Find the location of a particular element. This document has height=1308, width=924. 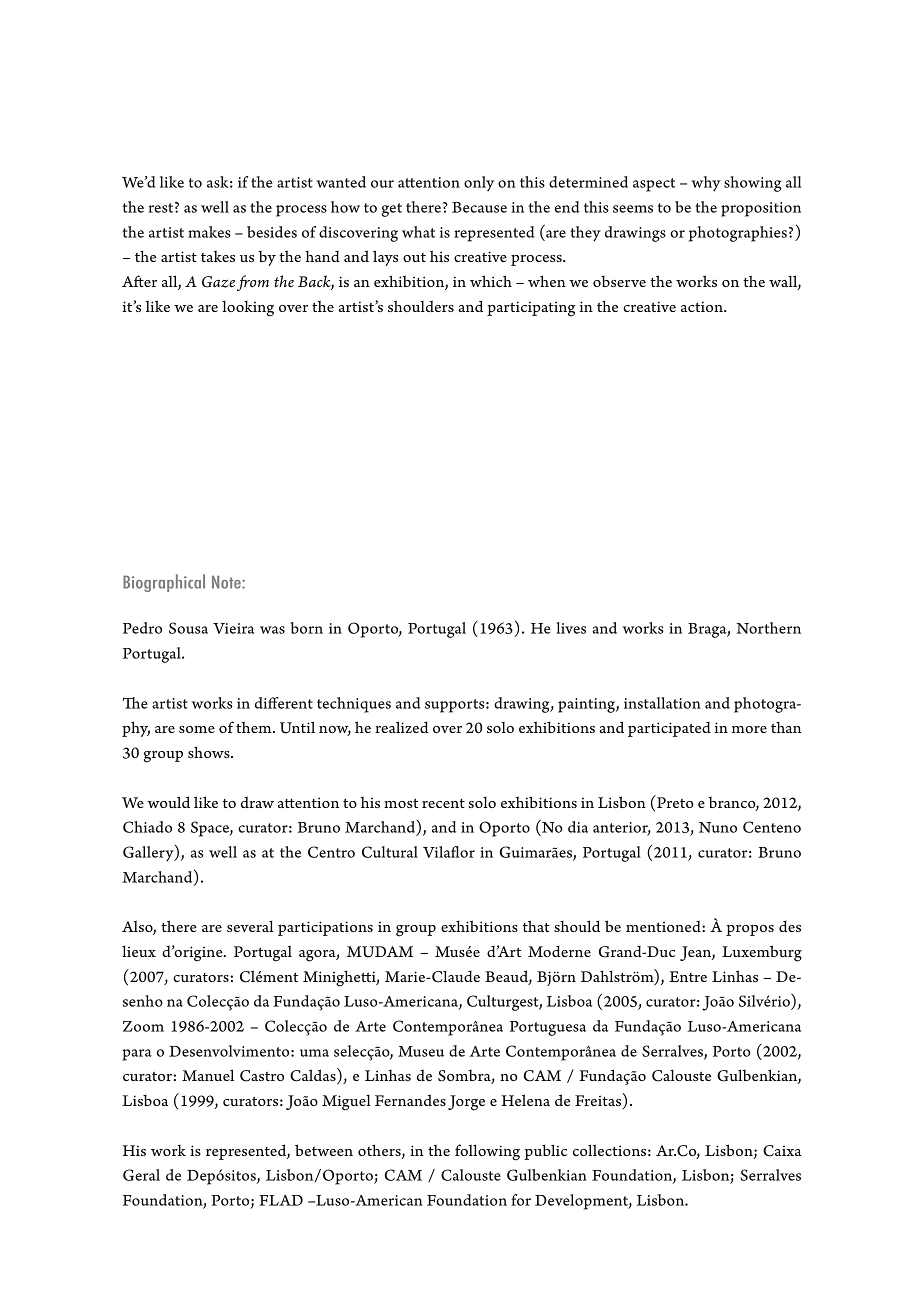

recent is located at coordinates (443, 803).
